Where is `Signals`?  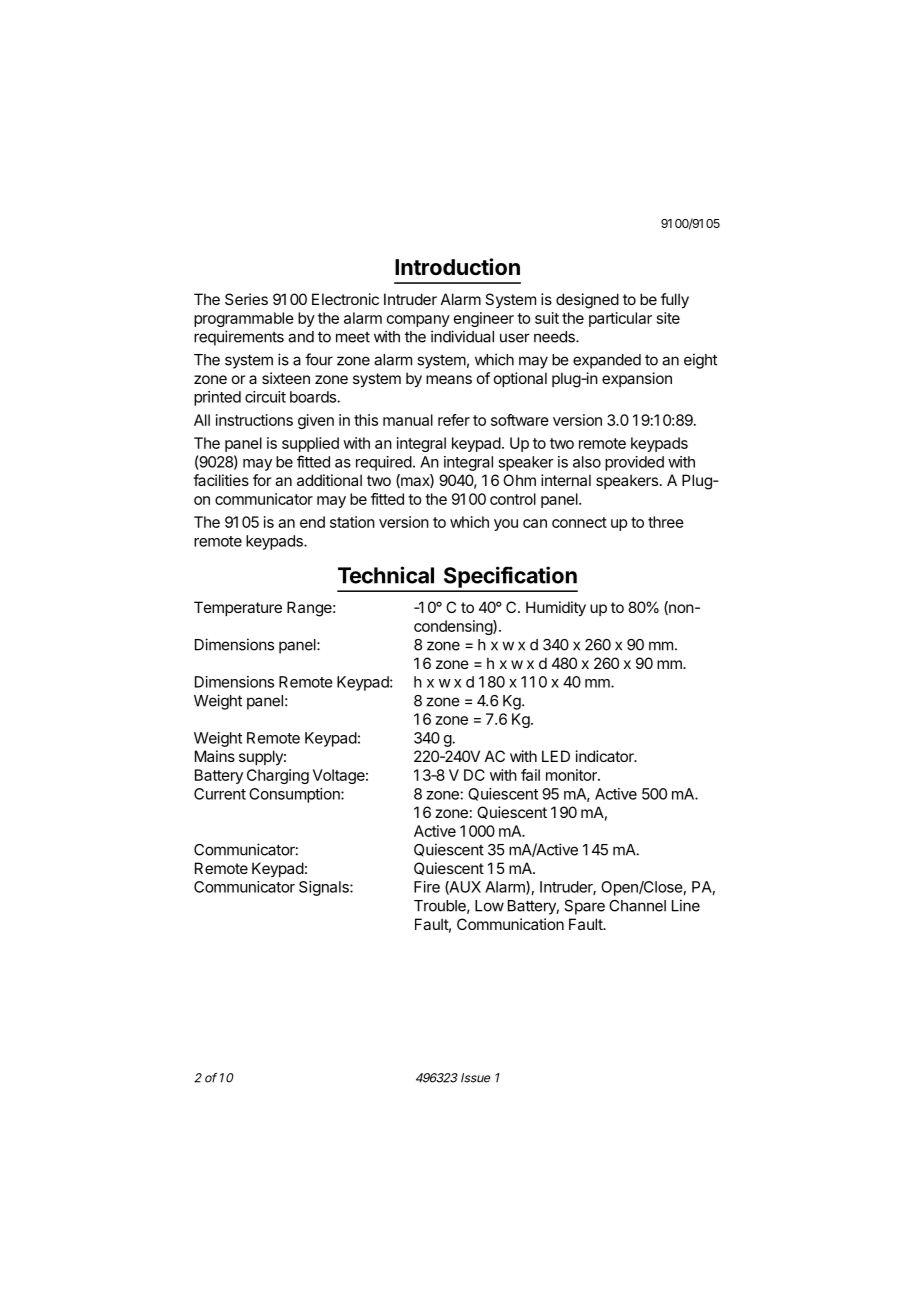
Signals is located at coordinates (325, 888).
